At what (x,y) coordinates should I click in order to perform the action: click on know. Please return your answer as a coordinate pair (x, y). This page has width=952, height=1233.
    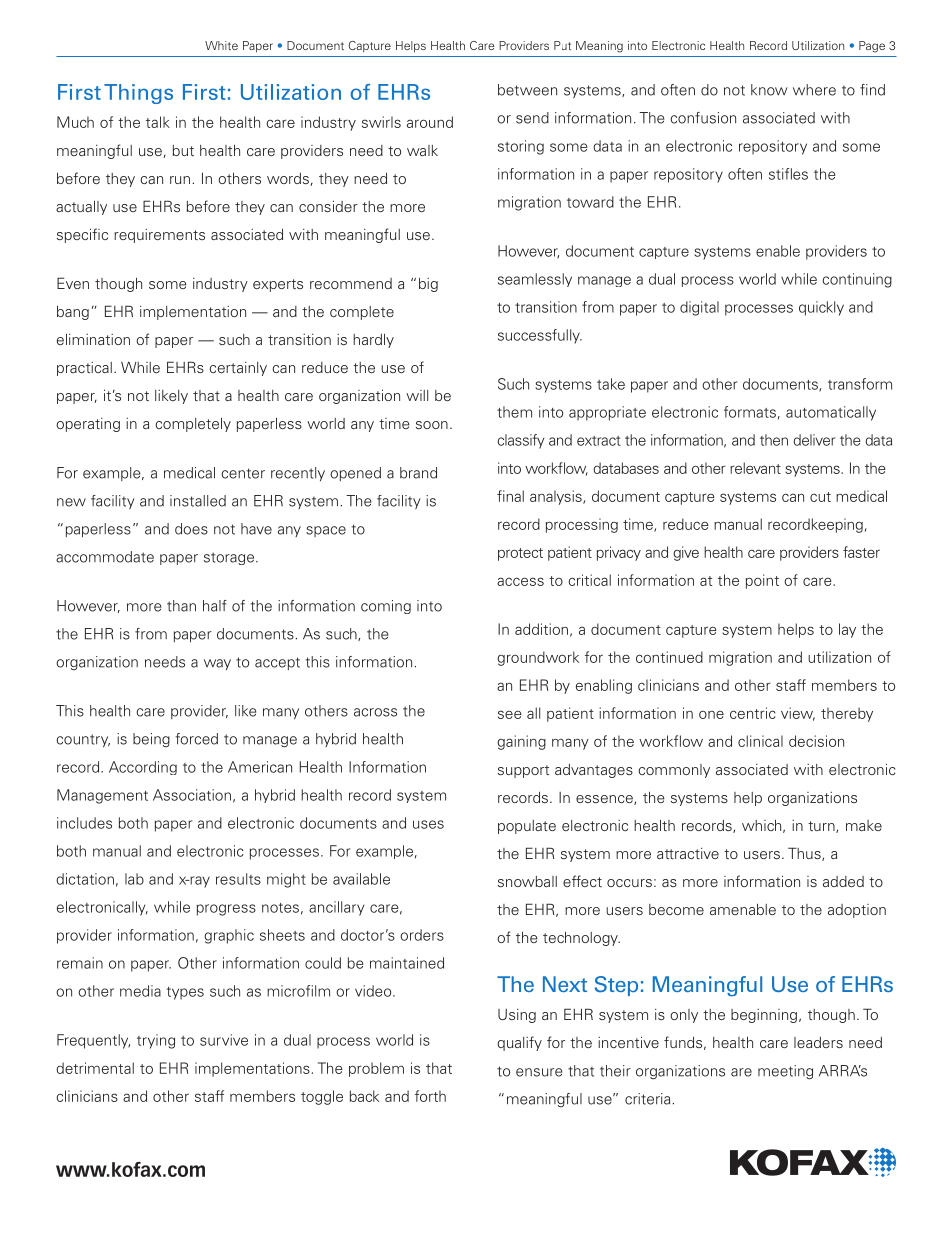
    Looking at the image, I should click on (769, 90).
